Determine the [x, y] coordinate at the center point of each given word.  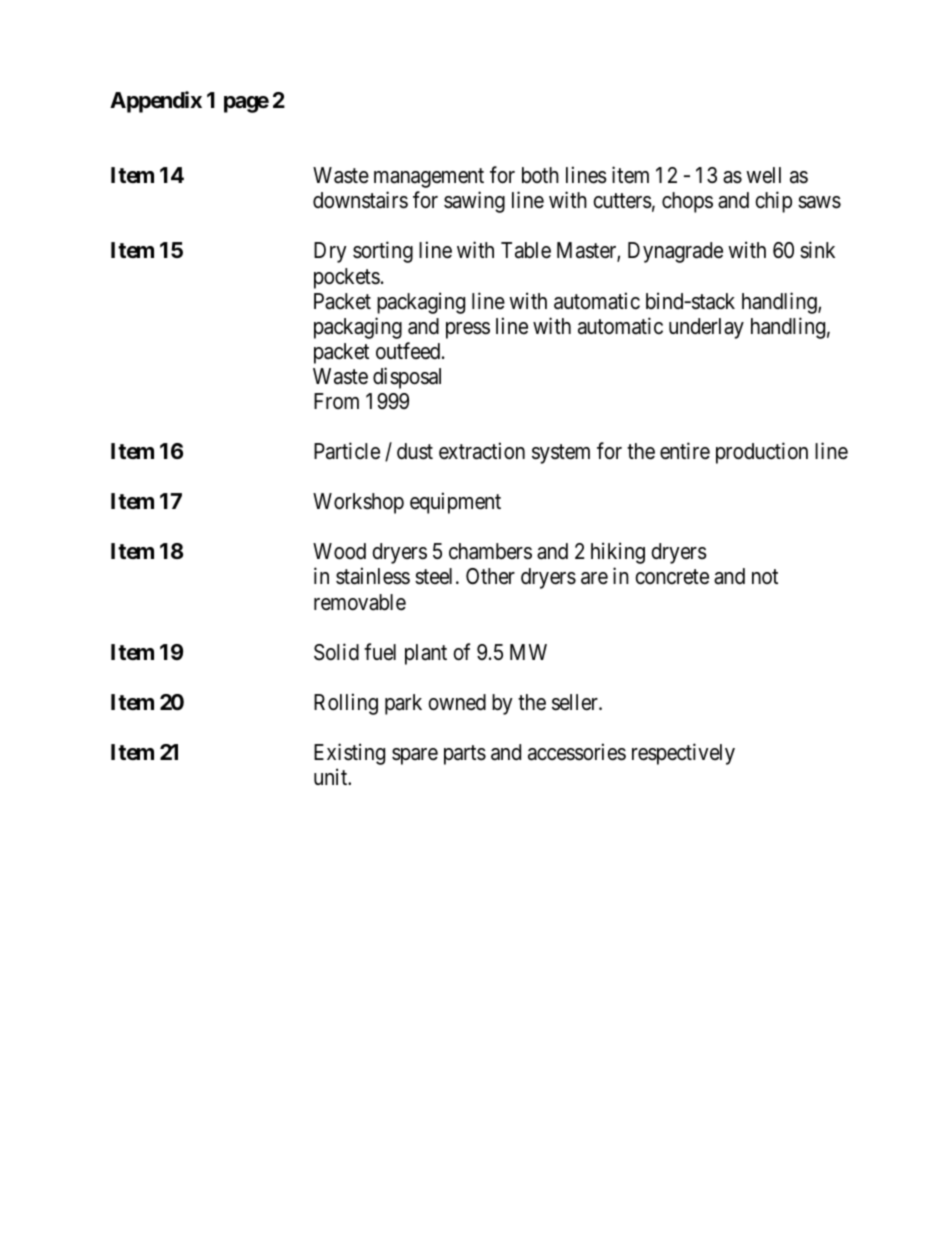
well [763, 175]
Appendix [156, 102]
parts [465, 755]
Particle [347, 451]
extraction [482, 451]
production [762, 453]
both [540, 175]
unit [332, 776]
